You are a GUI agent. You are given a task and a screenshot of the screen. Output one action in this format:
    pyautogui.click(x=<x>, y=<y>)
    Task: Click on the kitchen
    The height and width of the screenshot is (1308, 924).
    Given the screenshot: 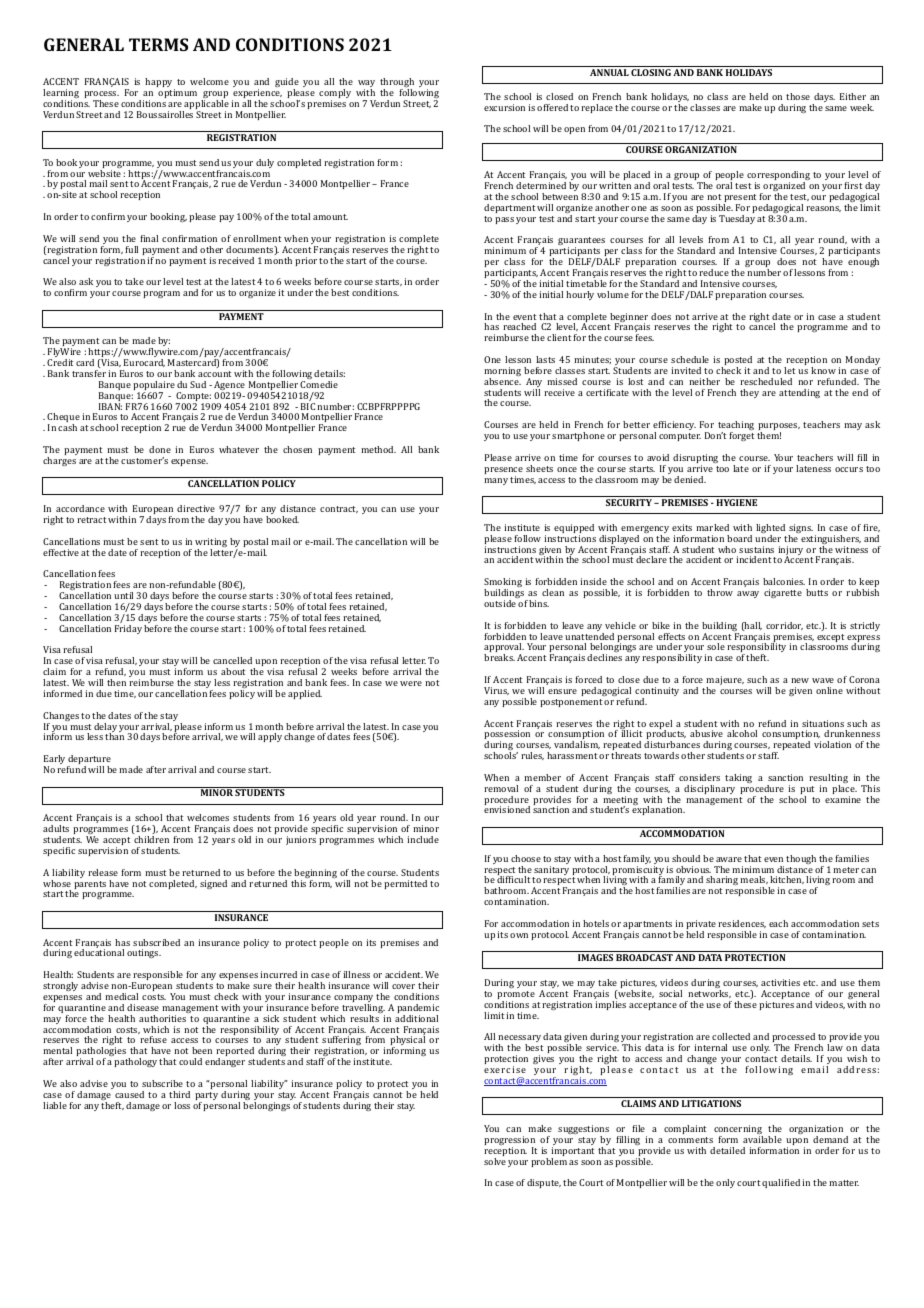 What is the action you would take?
    pyautogui.click(x=787, y=880)
